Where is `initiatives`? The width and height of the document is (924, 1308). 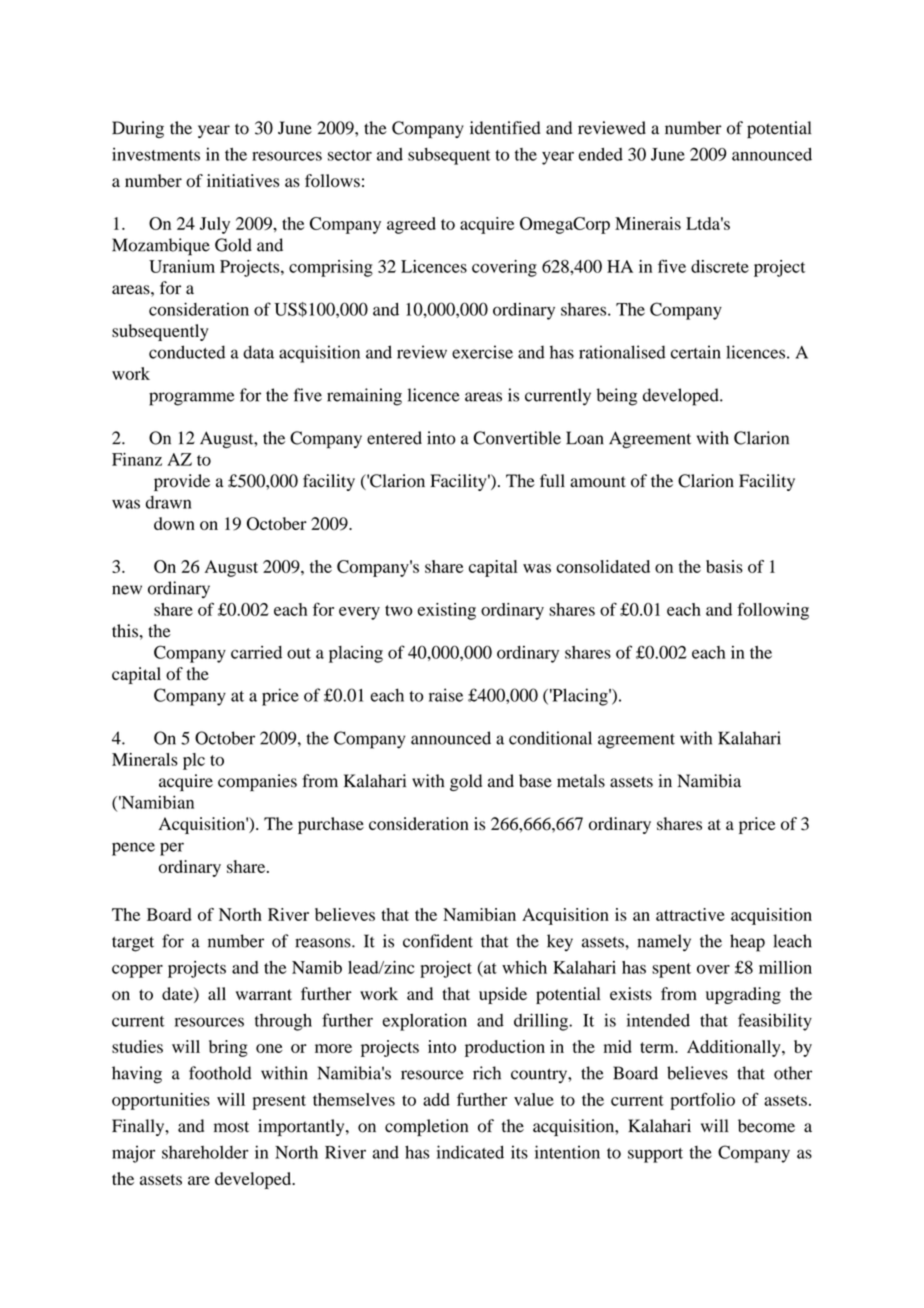
initiatives is located at coordinates (243, 180).
